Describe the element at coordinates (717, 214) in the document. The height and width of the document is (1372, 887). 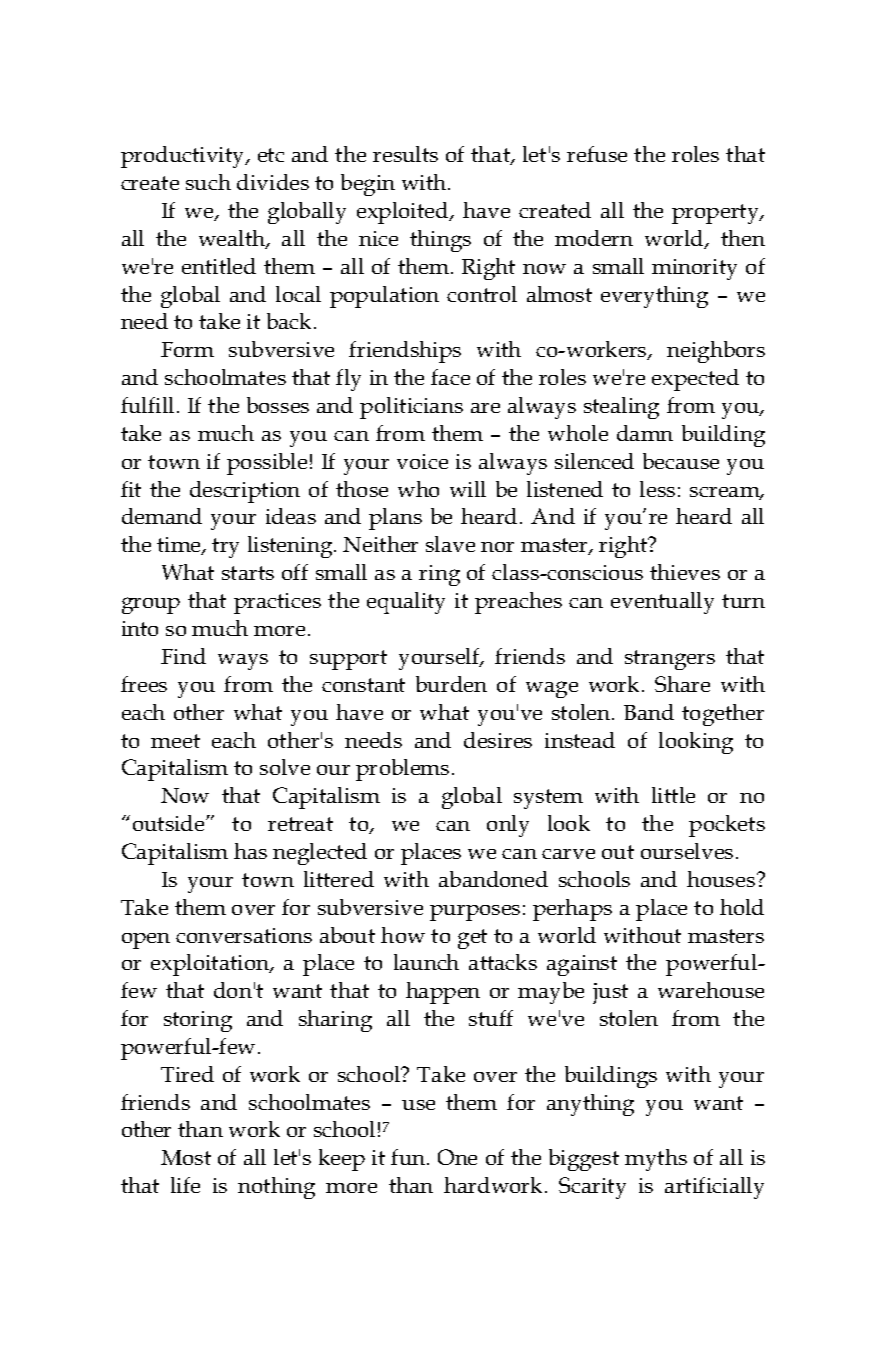
I see `property` at that location.
